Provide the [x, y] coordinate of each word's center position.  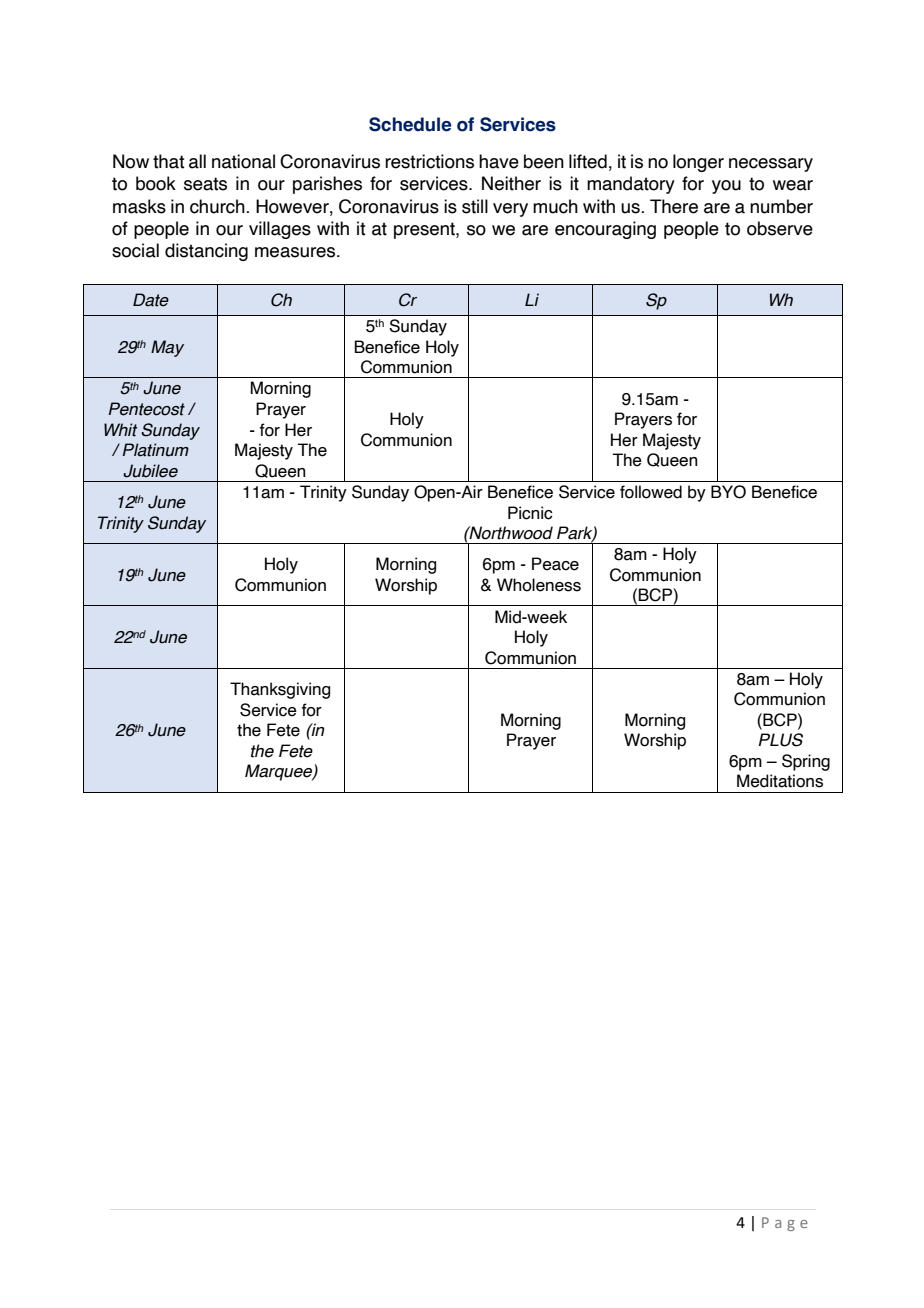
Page [785, 1224]
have [499, 161]
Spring [806, 762]
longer [698, 163]
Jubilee [150, 471]
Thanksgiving [280, 690]
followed [651, 492]
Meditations [780, 781]
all [197, 161]
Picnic [530, 513]
